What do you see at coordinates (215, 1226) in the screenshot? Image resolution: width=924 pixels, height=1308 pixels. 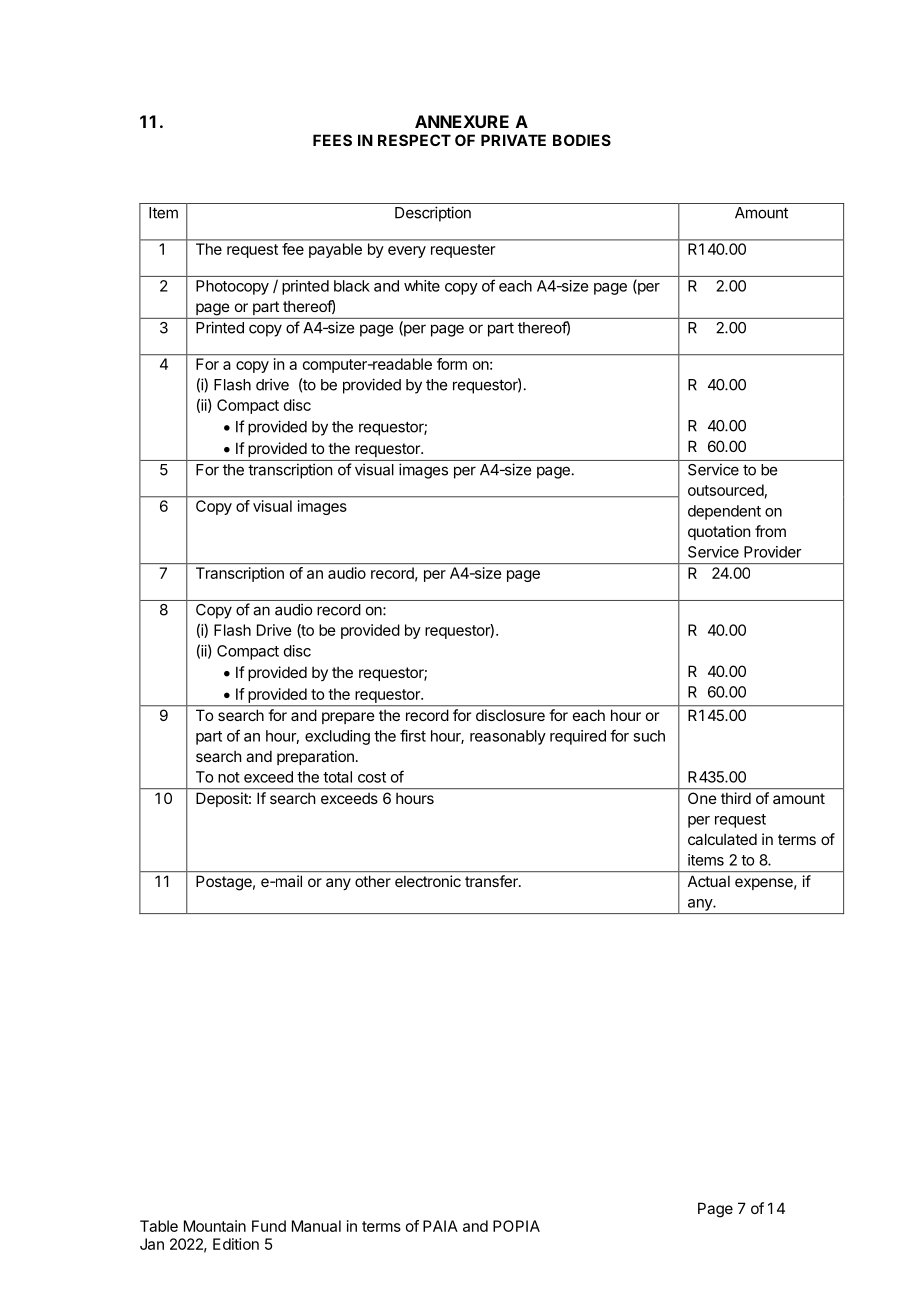 I see `Mountain` at bounding box center [215, 1226].
